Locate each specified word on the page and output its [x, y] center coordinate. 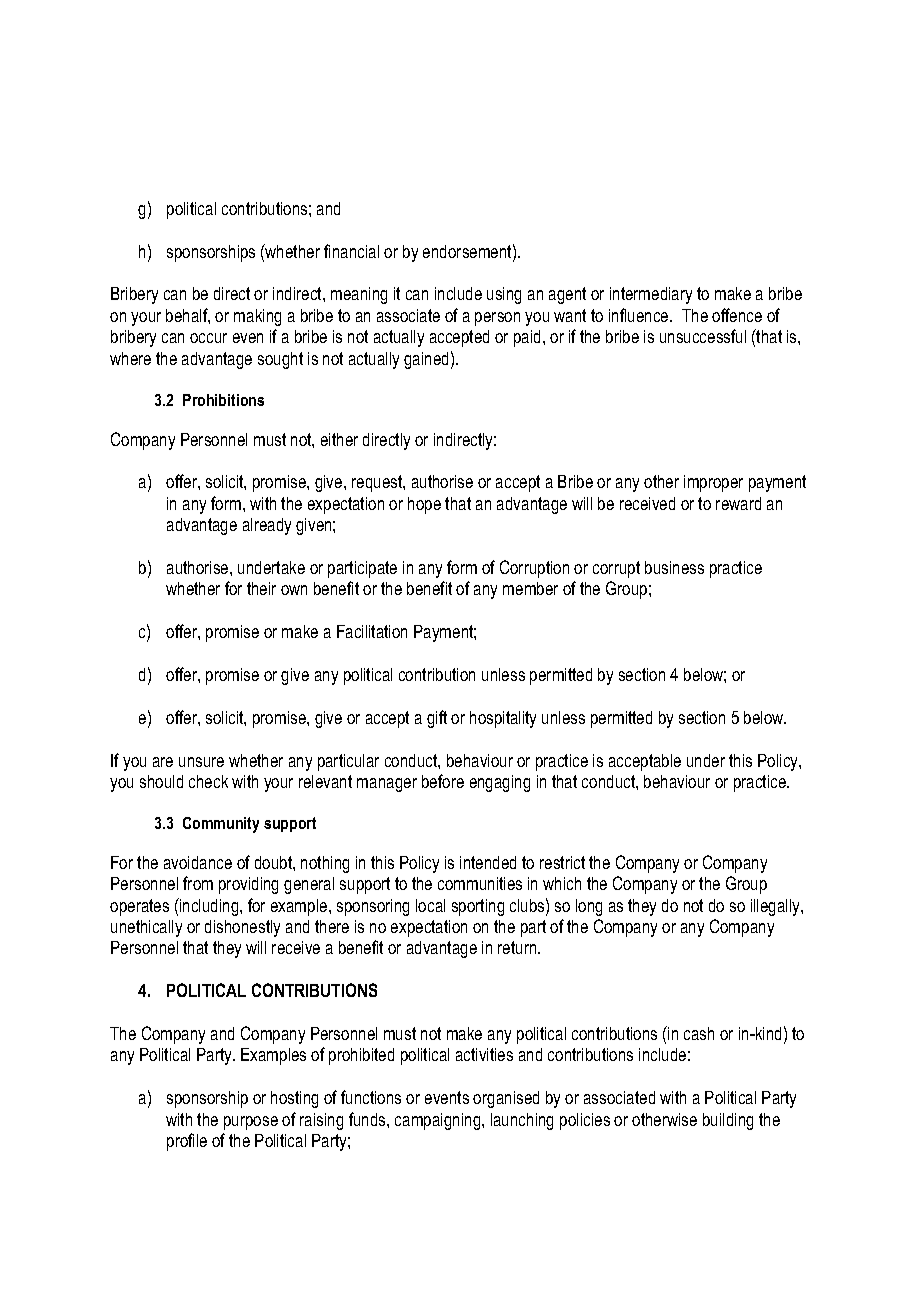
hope [424, 505]
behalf [188, 316]
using [504, 295]
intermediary [651, 295]
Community [221, 825]
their [261, 588]
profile [187, 1142]
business [674, 567]
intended [488, 862]
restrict [562, 862]
